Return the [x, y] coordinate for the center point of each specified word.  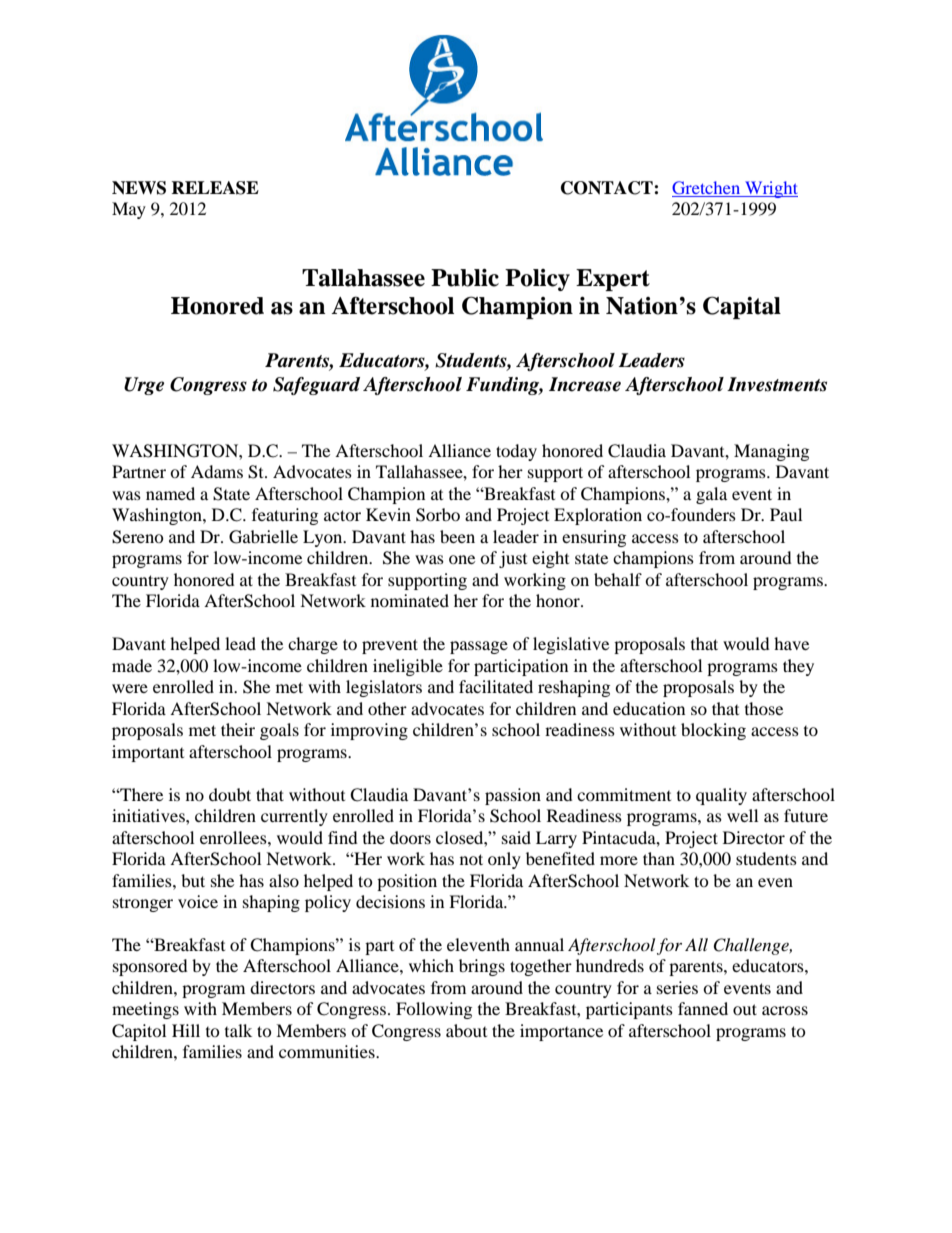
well [742, 815]
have [791, 643]
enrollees [234, 837]
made [132, 665]
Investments [777, 384]
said [516, 837]
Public [465, 278]
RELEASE [215, 188]
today [516, 452]
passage [479, 647]
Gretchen [706, 187]
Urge [144, 386]
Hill [186, 1030]
